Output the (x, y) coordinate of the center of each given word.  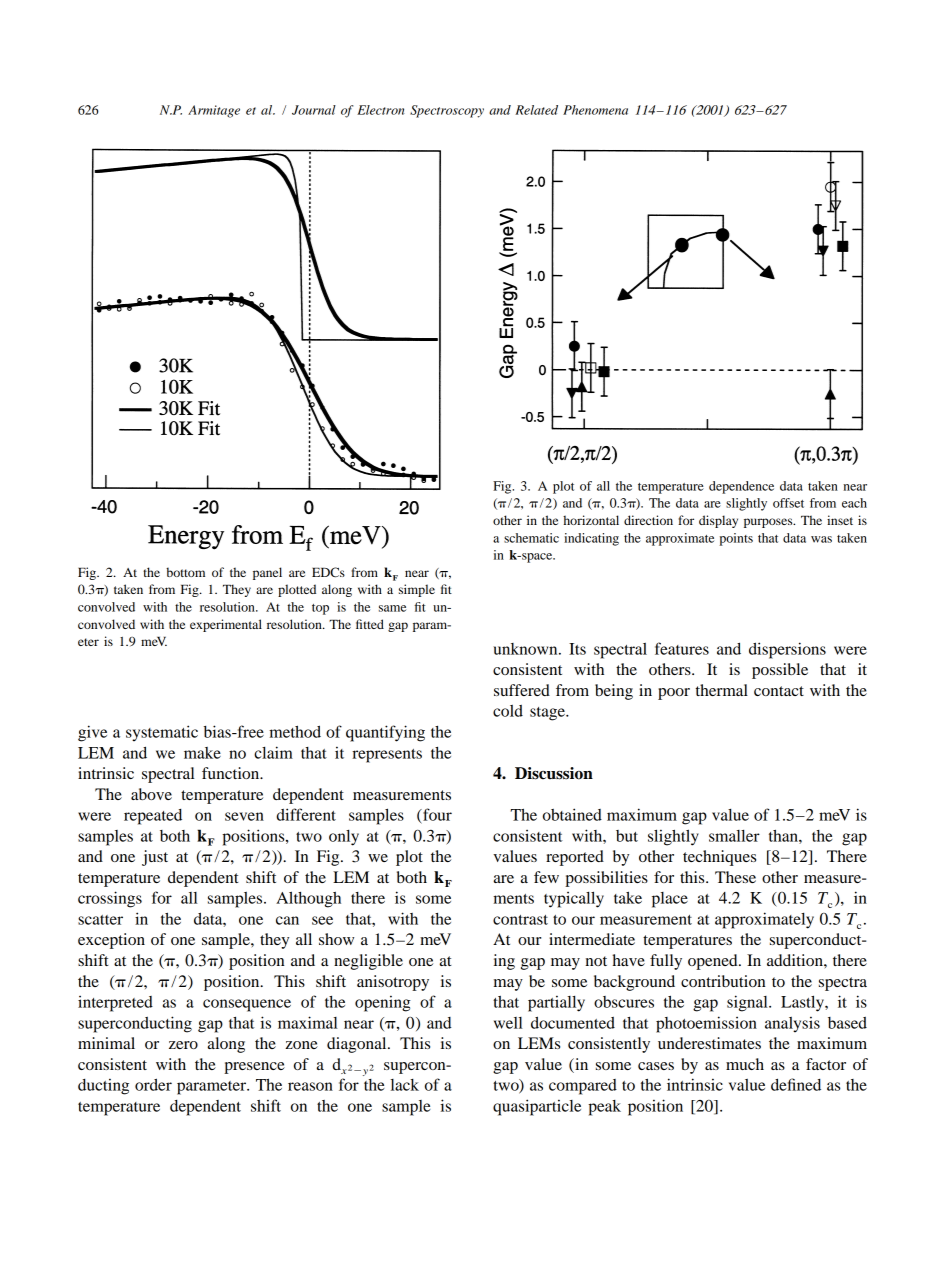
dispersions (787, 650)
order (153, 1084)
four (436, 814)
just (155, 858)
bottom (185, 572)
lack (405, 1085)
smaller (734, 836)
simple (417, 590)
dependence (741, 487)
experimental (226, 625)
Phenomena (595, 110)
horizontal (591, 520)
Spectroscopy (447, 111)
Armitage (214, 111)
